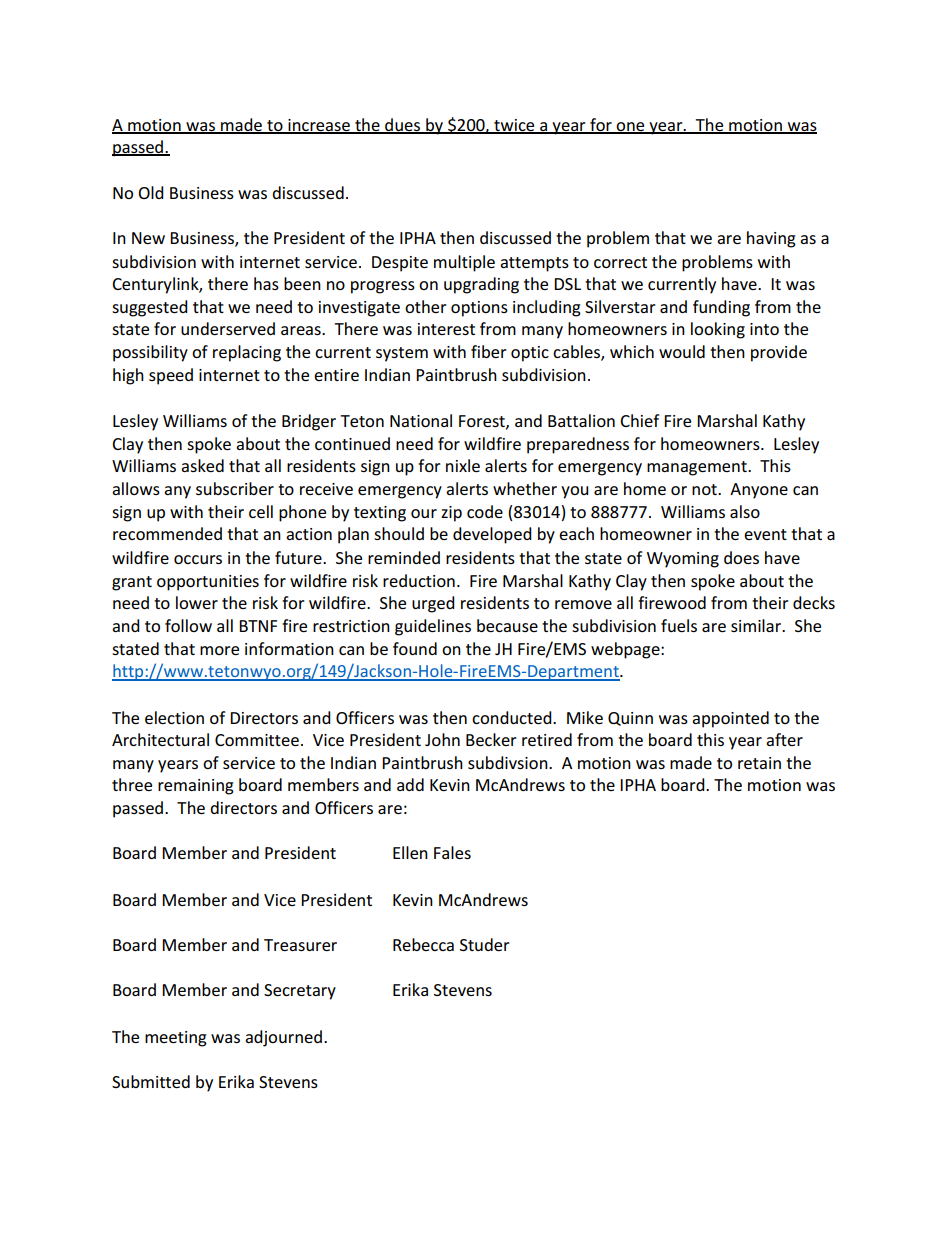 This document has width=952, height=1233. What do you see at coordinates (176, 1039) in the document?
I see `meeting` at bounding box center [176, 1039].
